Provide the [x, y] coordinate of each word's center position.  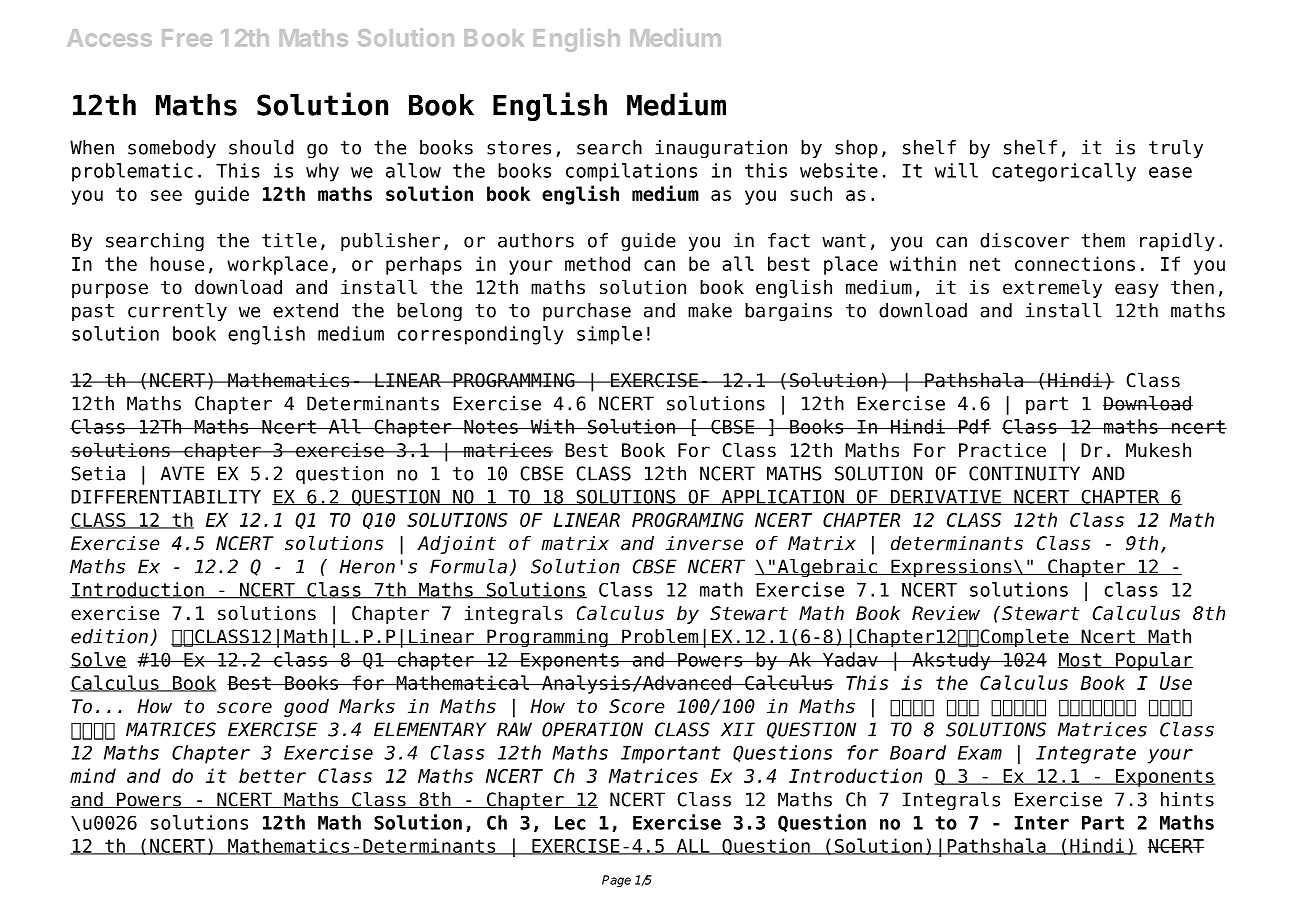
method [597, 263]
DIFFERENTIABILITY [166, 497]
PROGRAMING [688, 520]
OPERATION [592, 729]
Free [187, 38]
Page [616, 881]
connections [1075, 263]
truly [1176, 149]
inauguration [721, 149]
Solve [98, 660]
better [272, 775]
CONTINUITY [1024, 473]
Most [1081, 660]
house [177, 263]
